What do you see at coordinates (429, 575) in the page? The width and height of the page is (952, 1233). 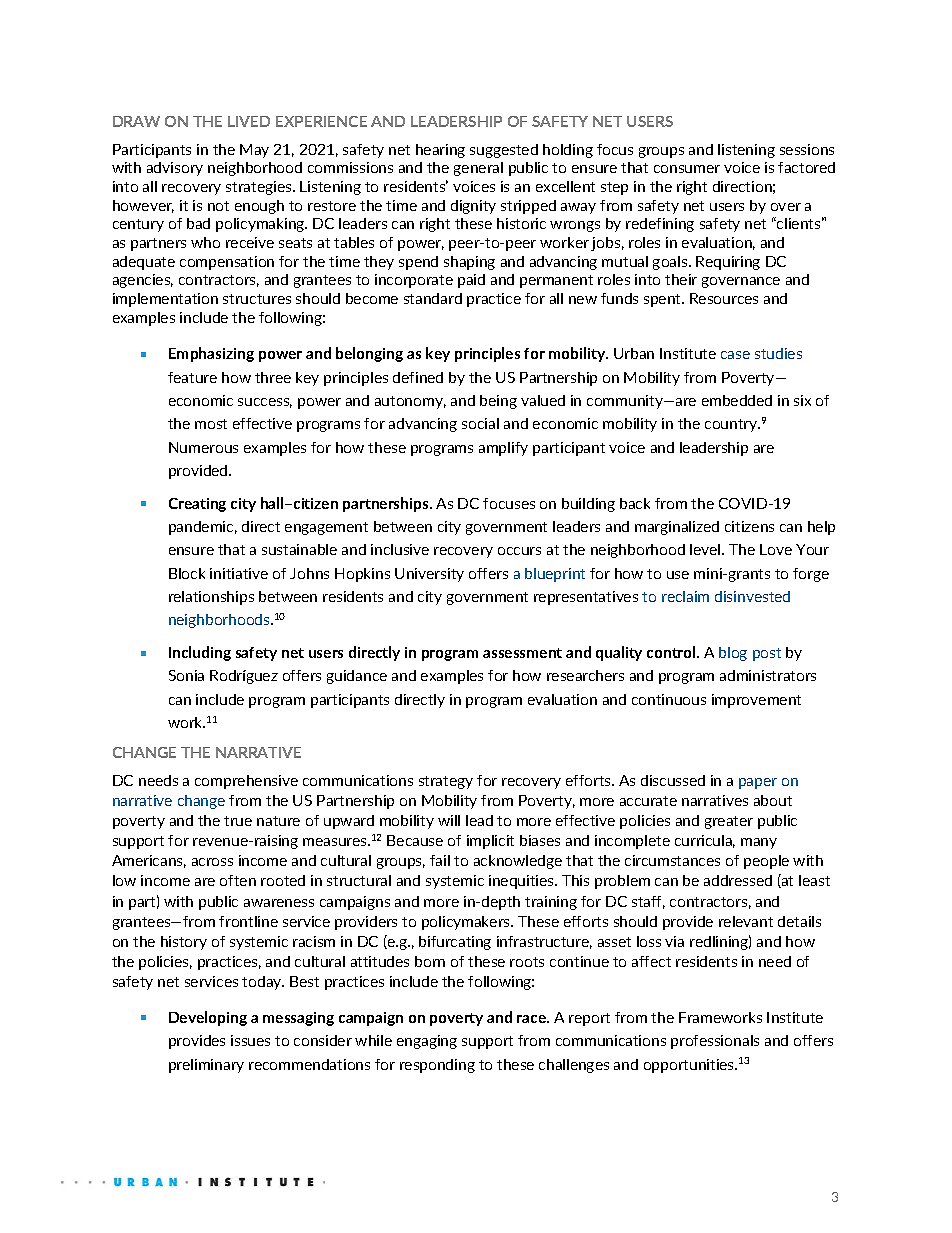 I see `University` at bounding box center [429, 575].
